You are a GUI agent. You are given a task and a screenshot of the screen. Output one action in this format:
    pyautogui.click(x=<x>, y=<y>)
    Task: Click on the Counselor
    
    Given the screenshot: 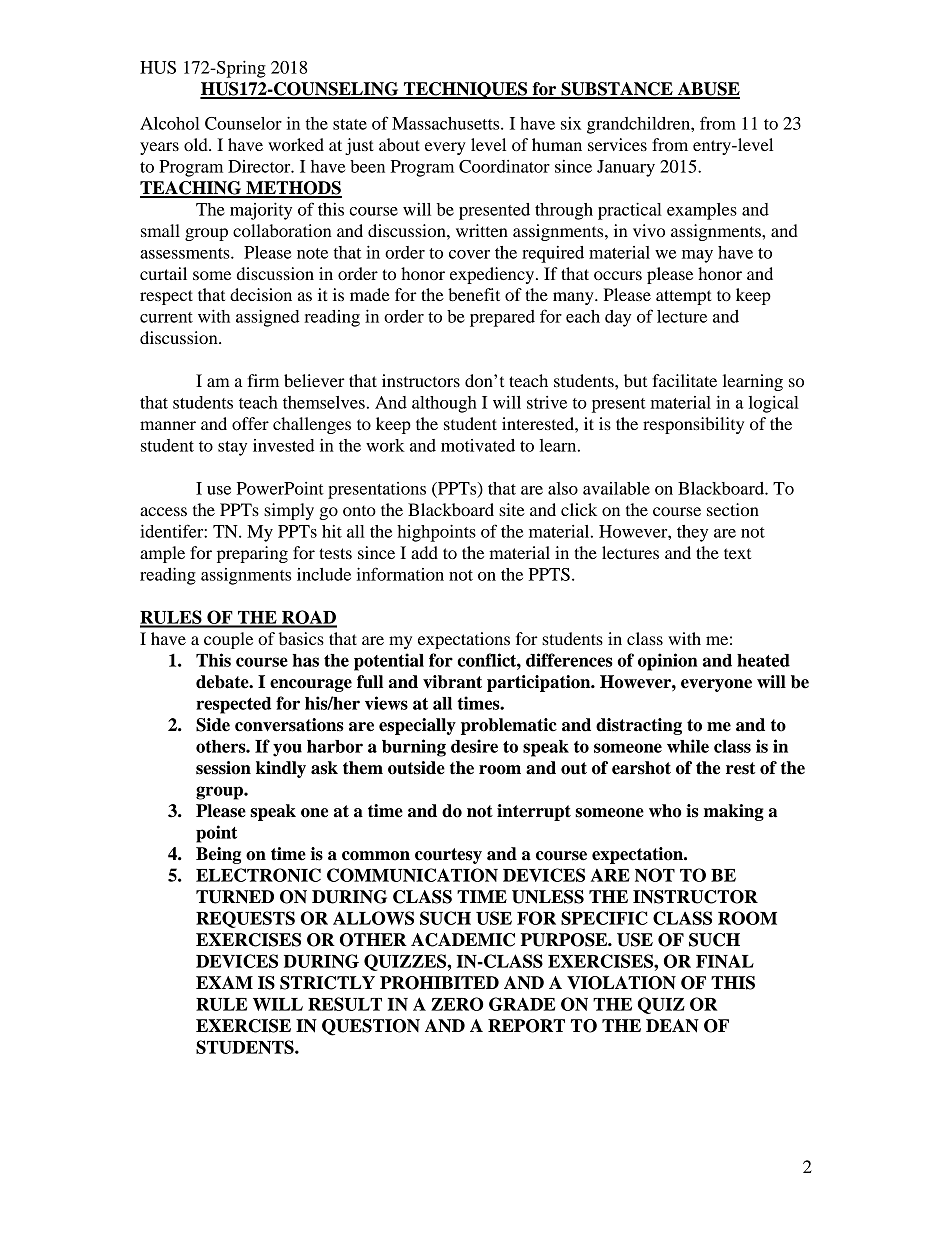 What is the action you would take?
    pyautogui.click(x=243, y=123)
